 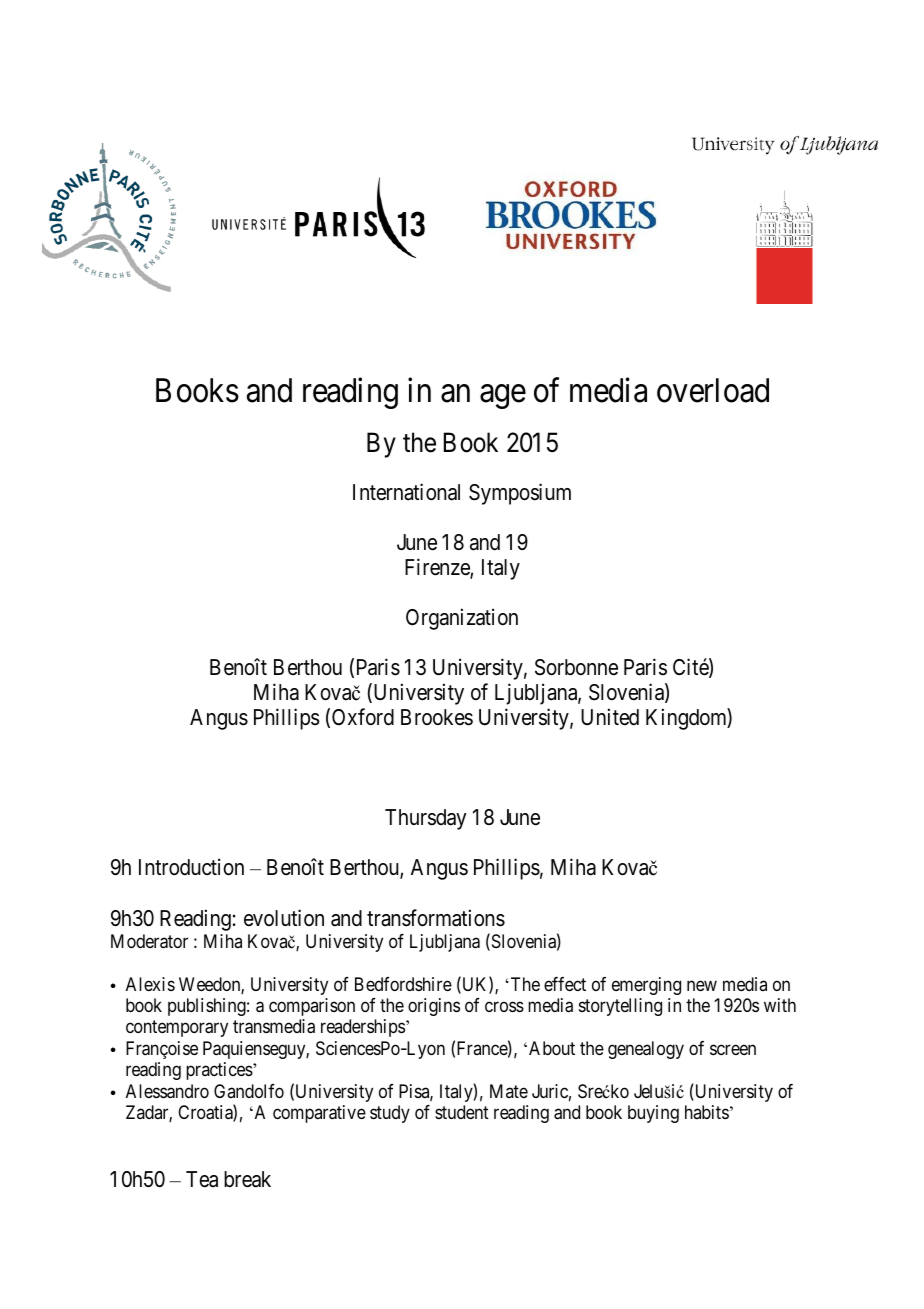 I want to click on age, so click(x=503, y=397).
